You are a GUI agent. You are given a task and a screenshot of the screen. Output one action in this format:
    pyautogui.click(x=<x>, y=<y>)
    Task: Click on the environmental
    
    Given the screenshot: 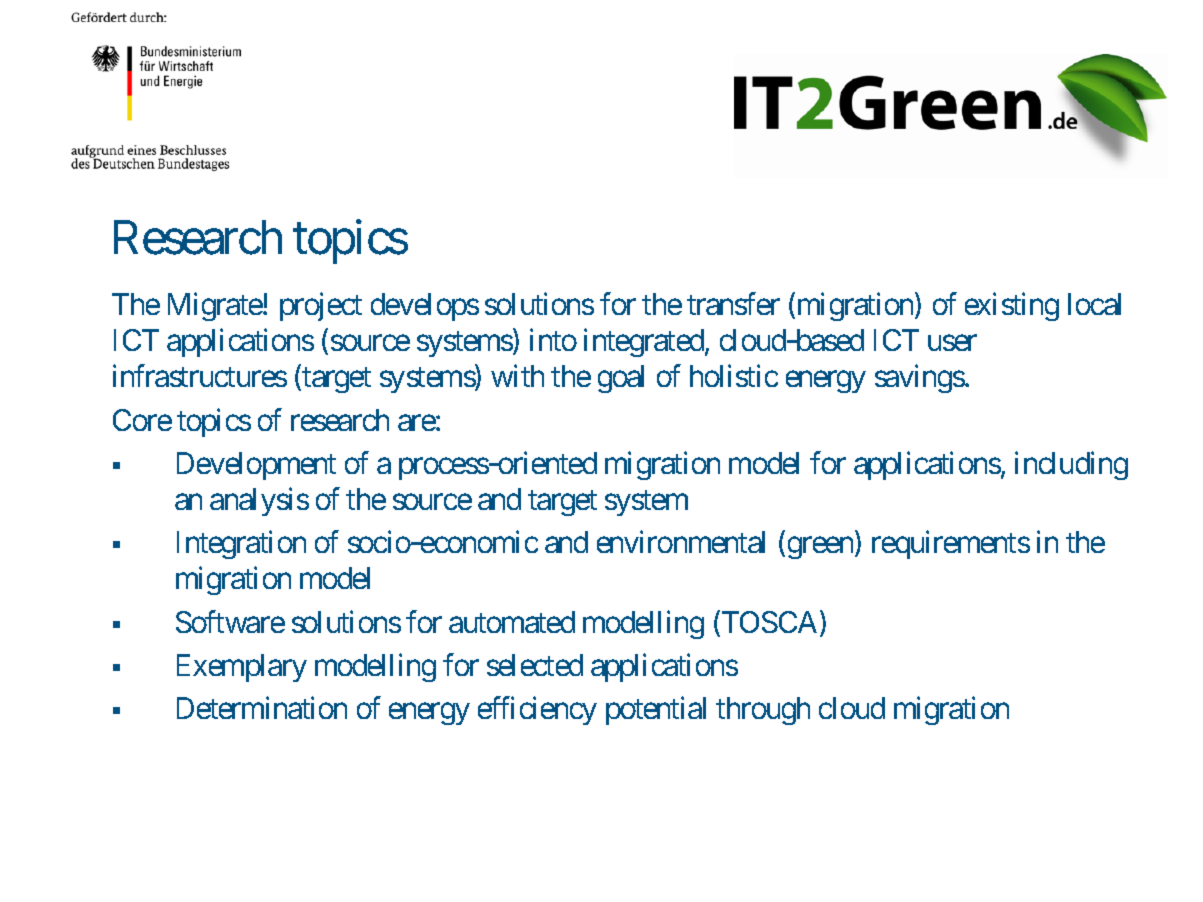 What is the action you would take?
    pyautogui.click(x=681, y=542)
